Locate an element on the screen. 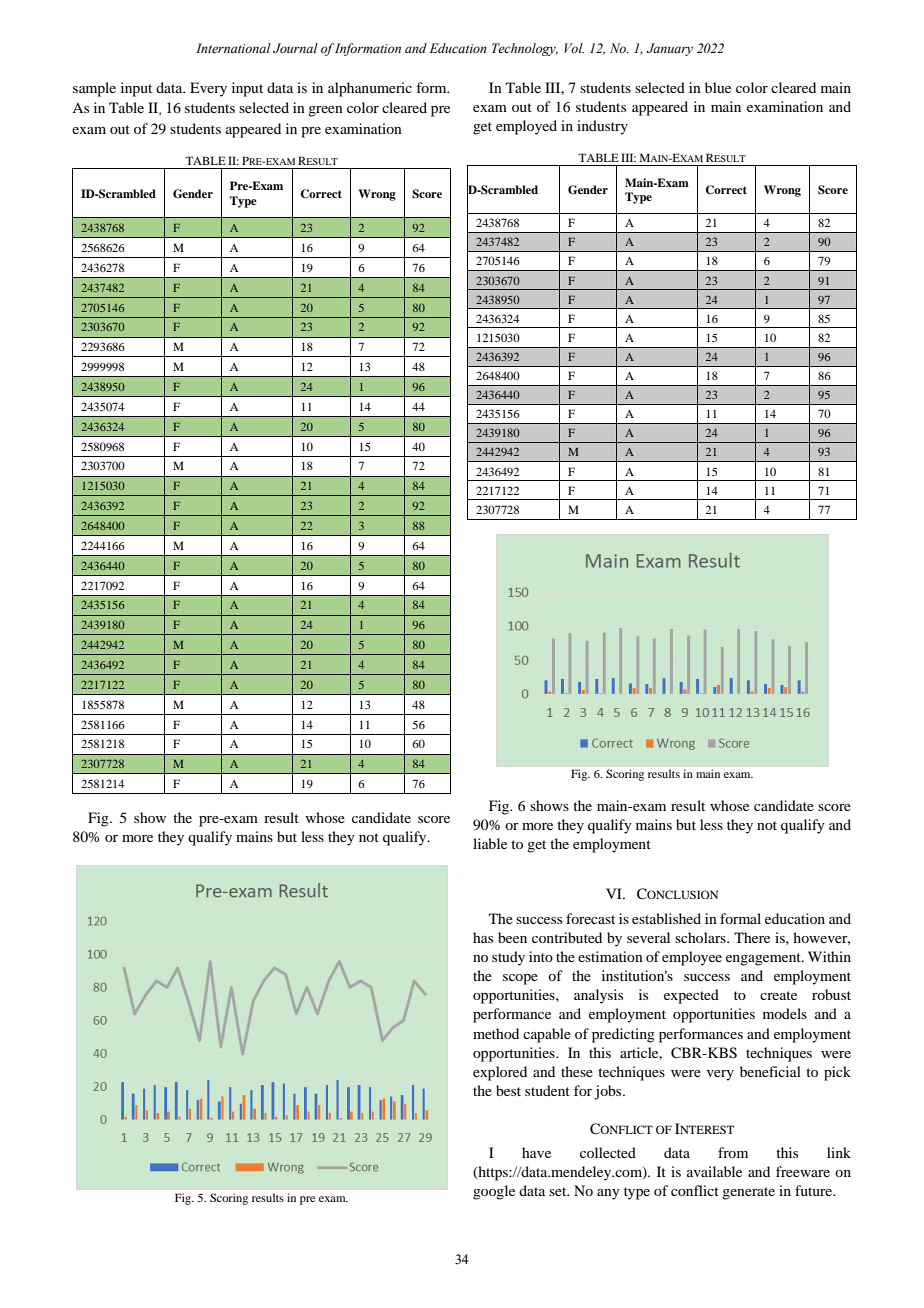  International is located at coordinates (233, 48).
